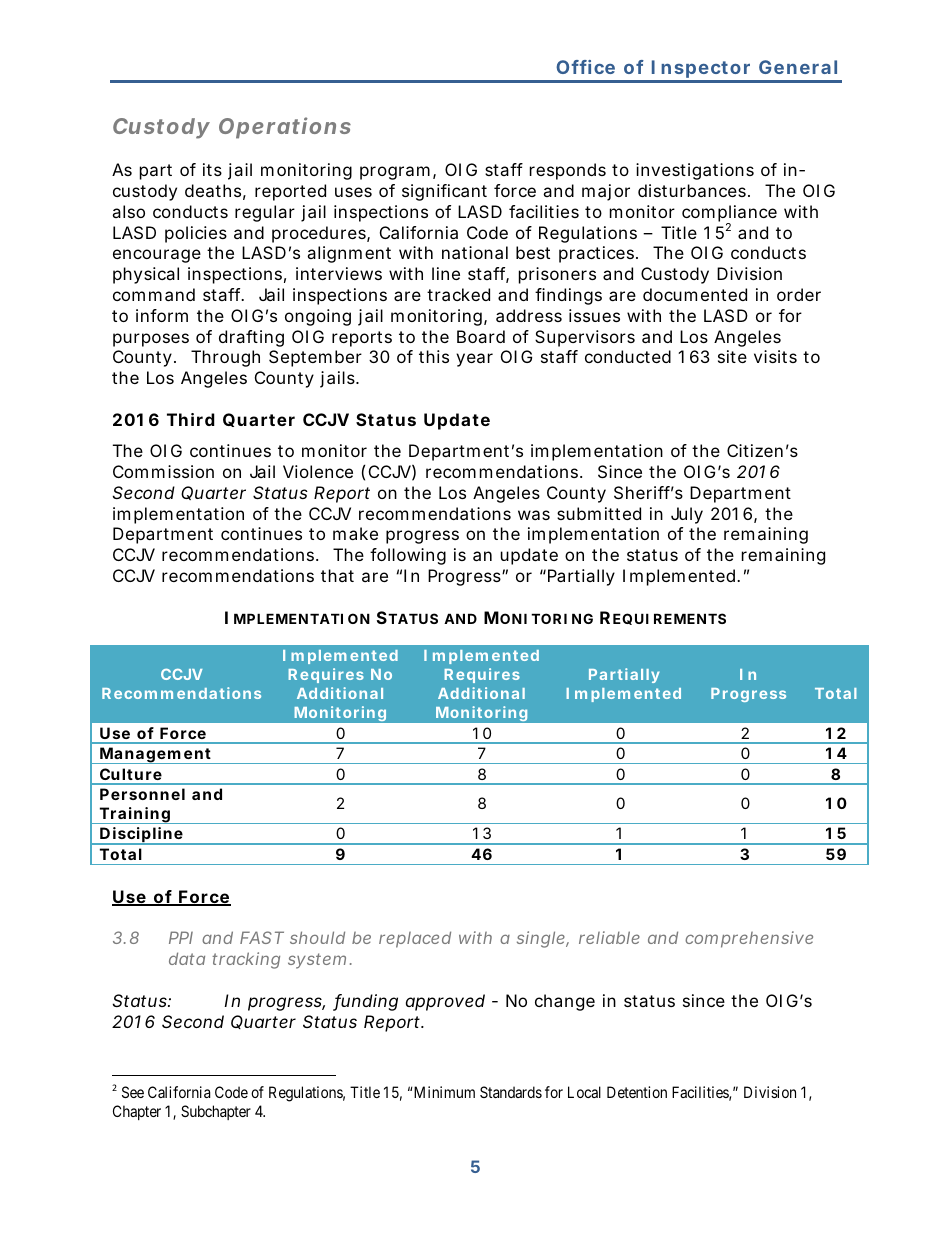  I want to click on year, so click(474, 360).
